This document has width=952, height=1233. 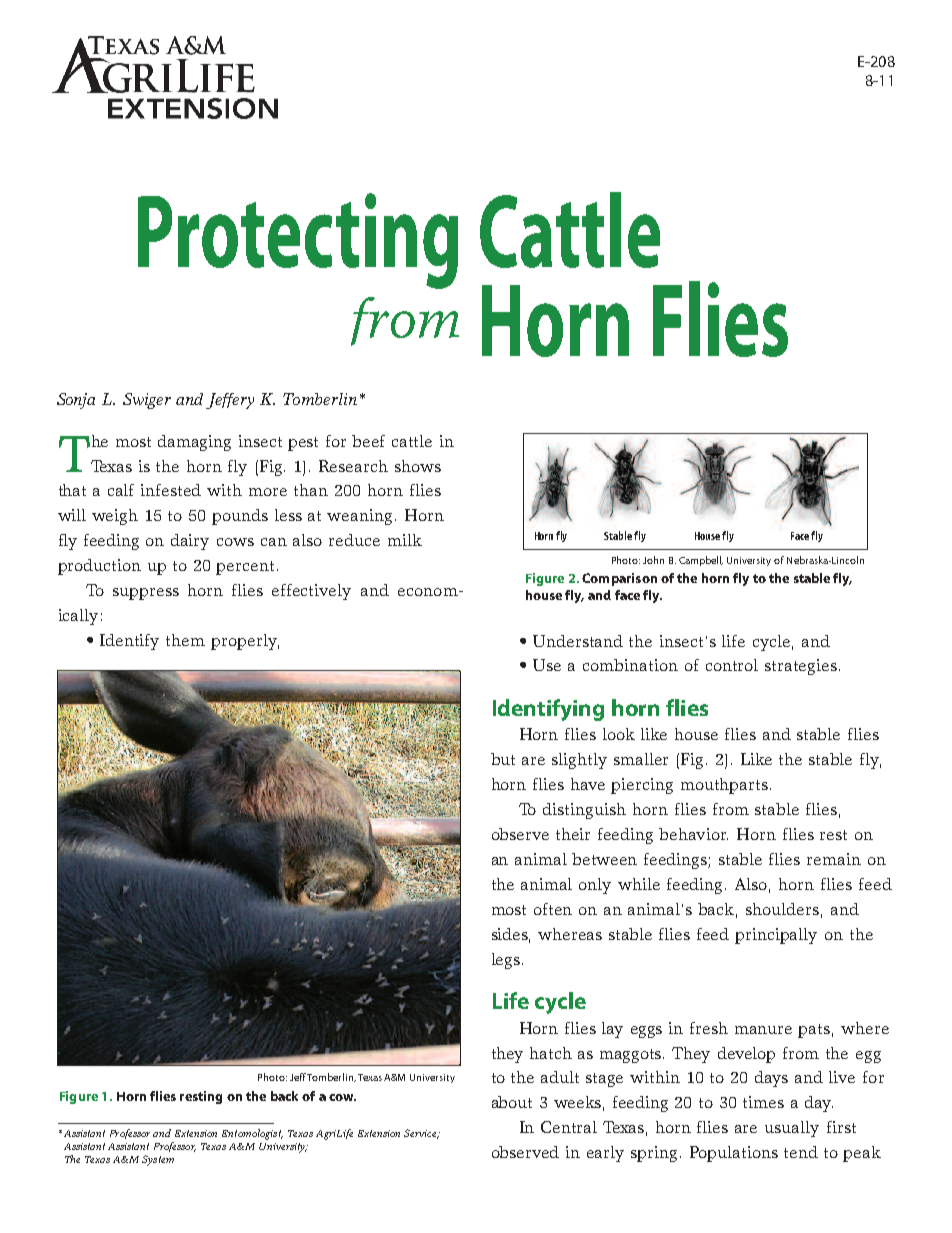 What do you see at coordinates (190, 542) in the document?
I see `dairy` at bounding box center [190, 542].
